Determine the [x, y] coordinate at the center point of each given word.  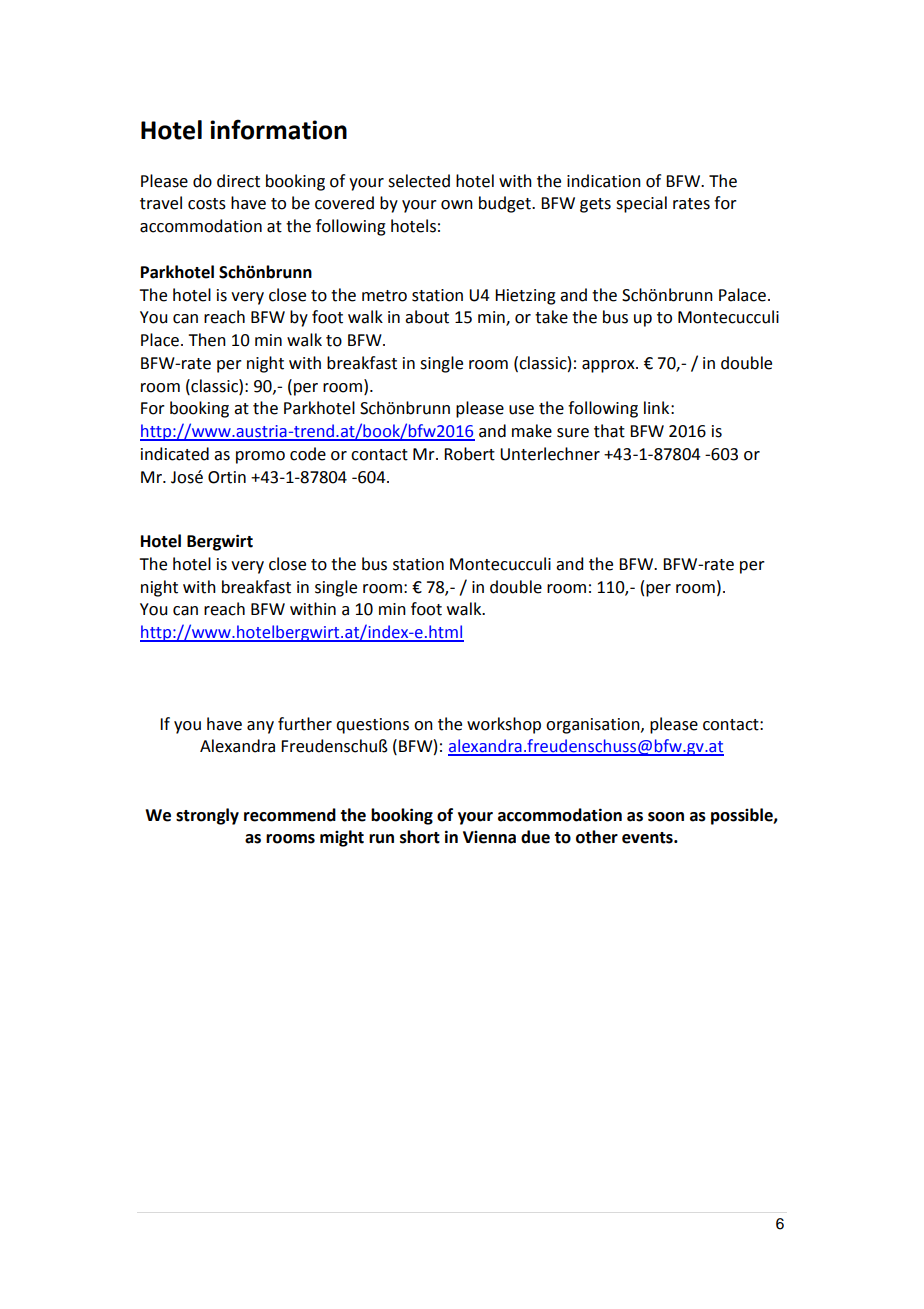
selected [419, 181]
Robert [469, 454]
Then [207, 340]
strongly [207, 816]
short [420, 837]
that [609, 431]
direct [238, 181]
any [260, 727]
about [427, 317]
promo [260, 457]
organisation [594, 726]
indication [604, 181]
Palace [742, 295]
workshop [504, 725]
